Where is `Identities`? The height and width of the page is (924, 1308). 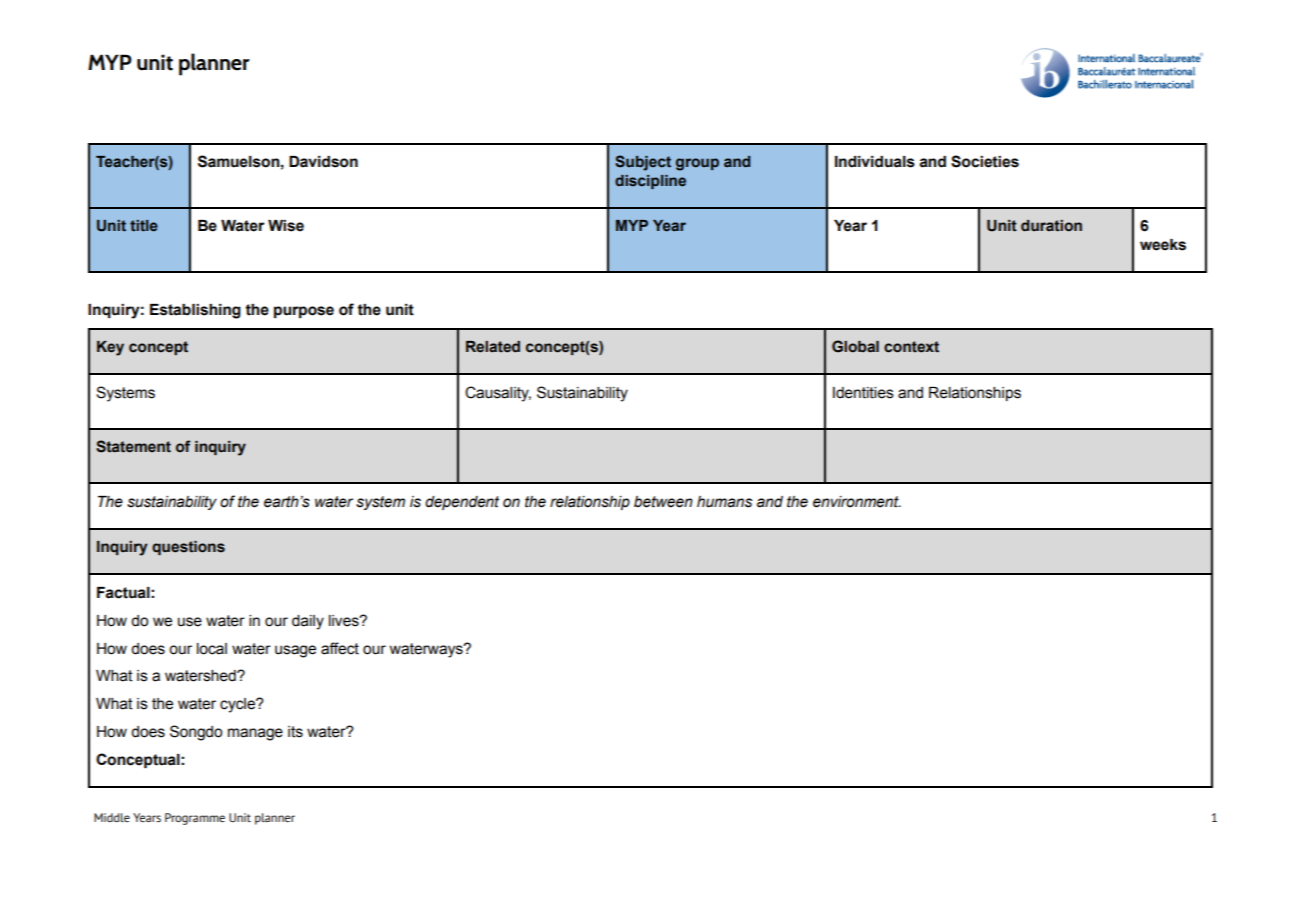 Identities is located at coordinates (863, 393).
